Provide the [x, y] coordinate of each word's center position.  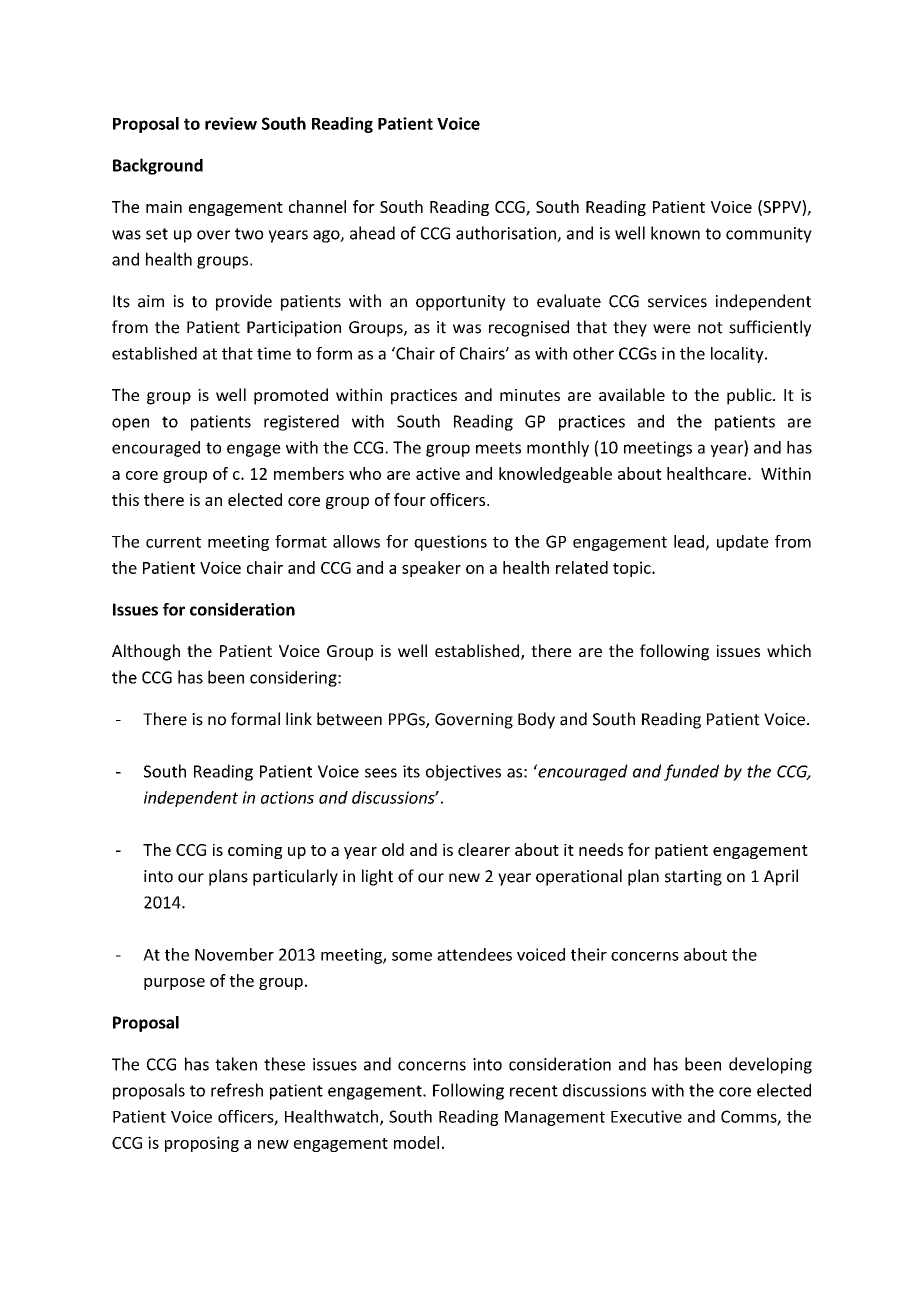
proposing [202, 1144]
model [416, 1142]
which [789, 650]
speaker [431, 569]
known [675, 233]
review [231, 123]
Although [146, 652]
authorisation [507, 234]
